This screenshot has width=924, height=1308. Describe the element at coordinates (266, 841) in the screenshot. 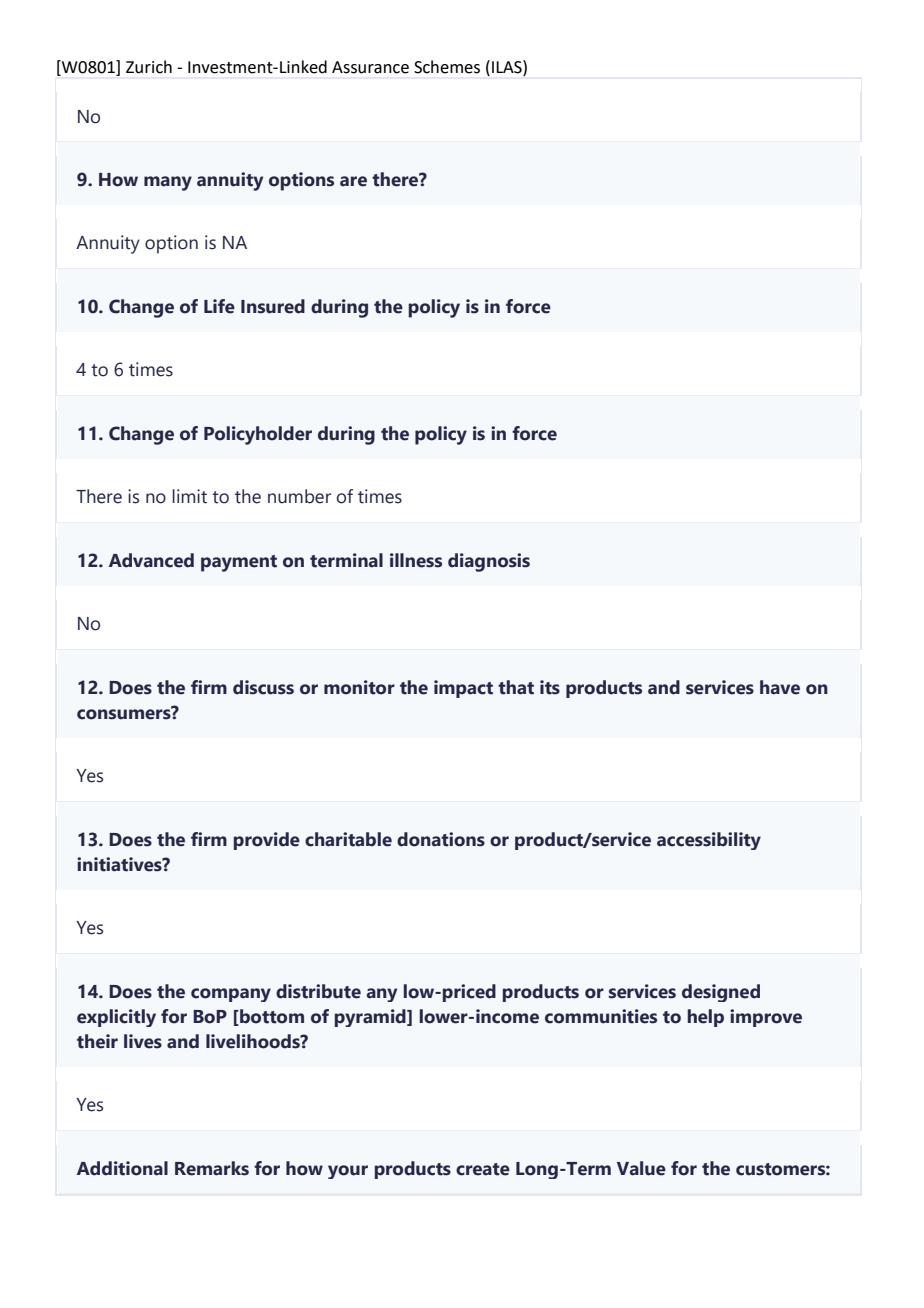

I see `provide` at that location.
